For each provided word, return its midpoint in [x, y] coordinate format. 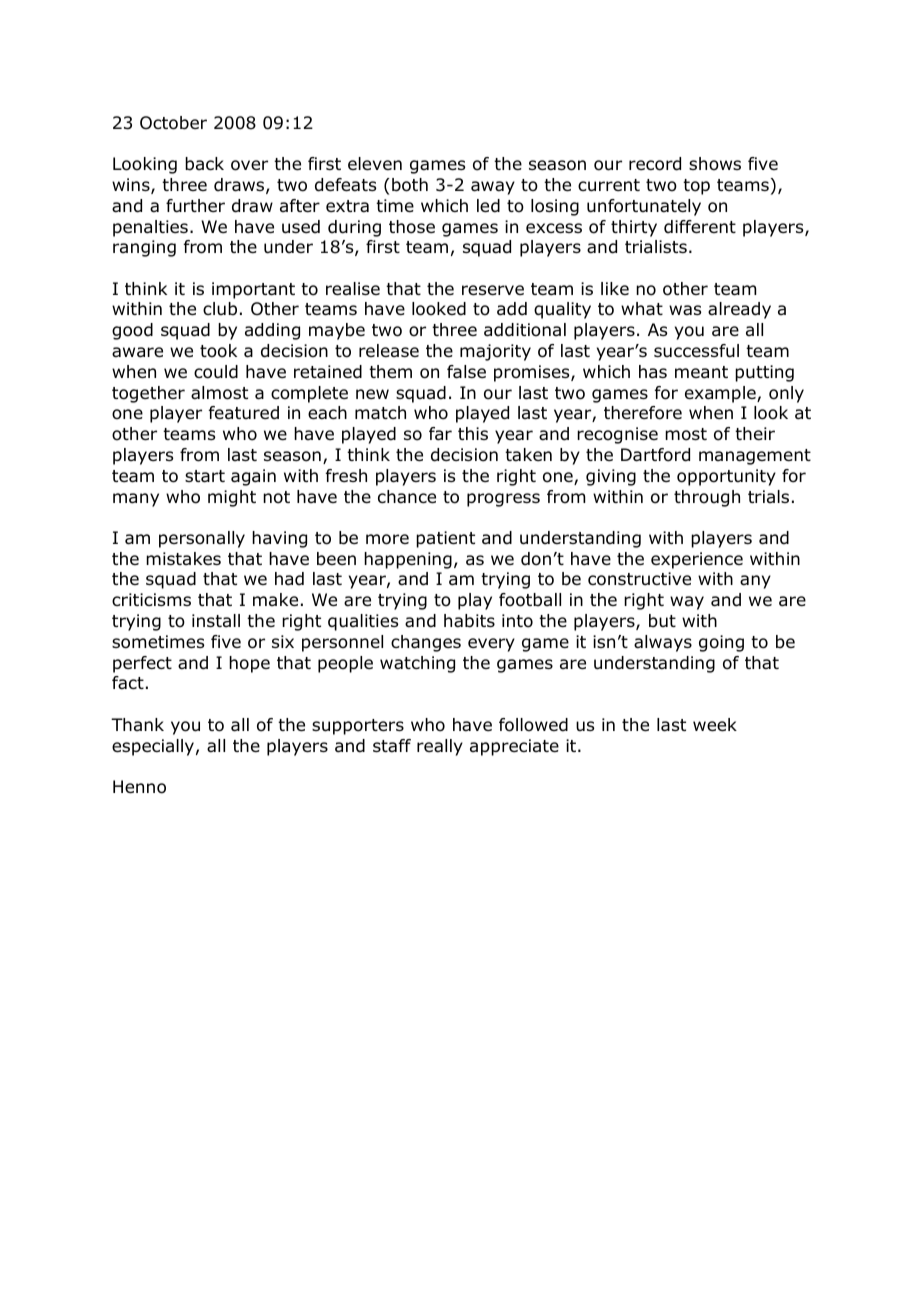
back [204, 164]
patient [445, 539]
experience [697, 560]
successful [696, 351]
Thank [137, 724]
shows [715, 164]
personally [202, 539]
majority [495, 352]
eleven [375, 164]
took [218, 351]
